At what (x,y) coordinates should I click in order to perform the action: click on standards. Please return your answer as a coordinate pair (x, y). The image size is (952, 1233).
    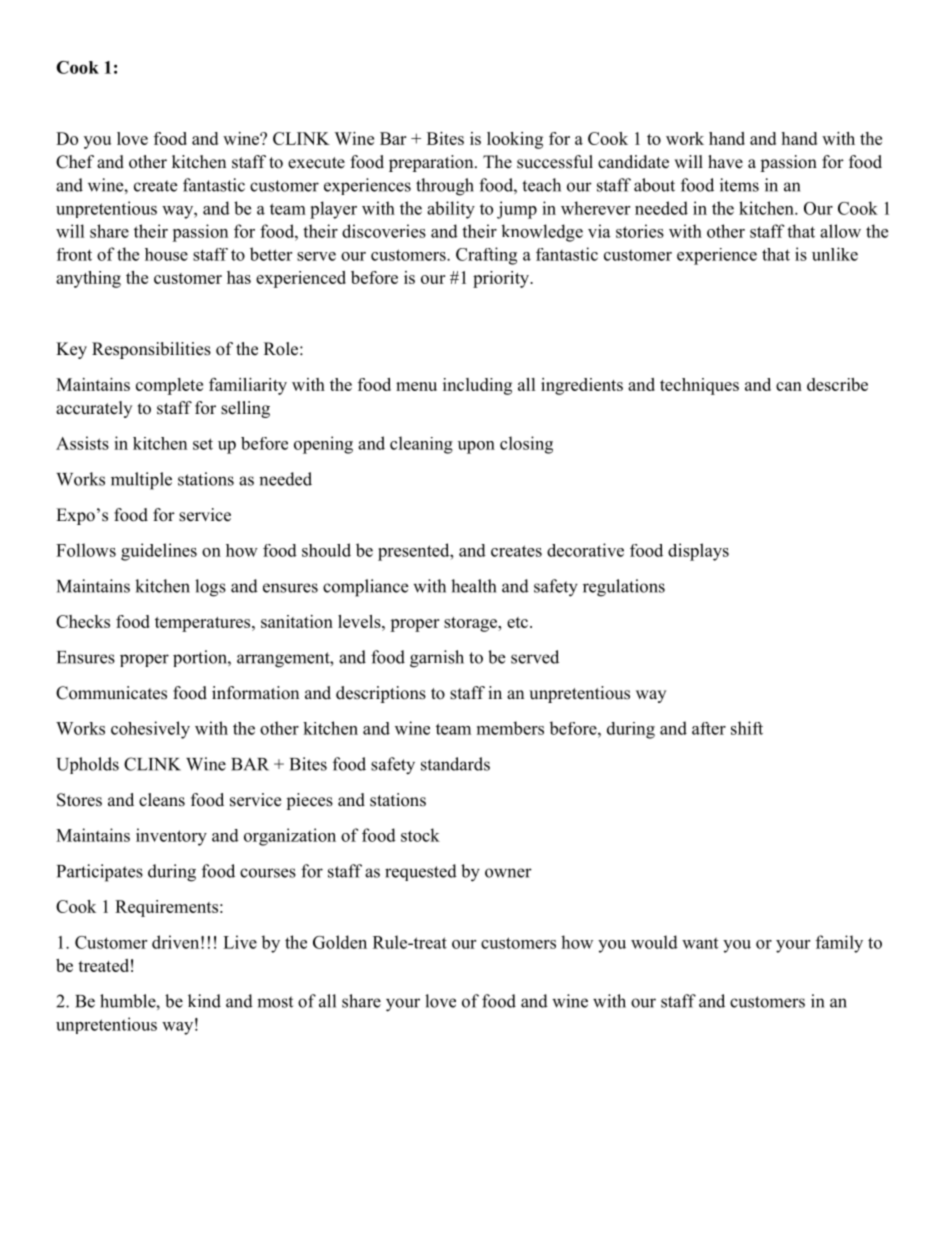
    Looking at the image, I should click on (455, 764).
